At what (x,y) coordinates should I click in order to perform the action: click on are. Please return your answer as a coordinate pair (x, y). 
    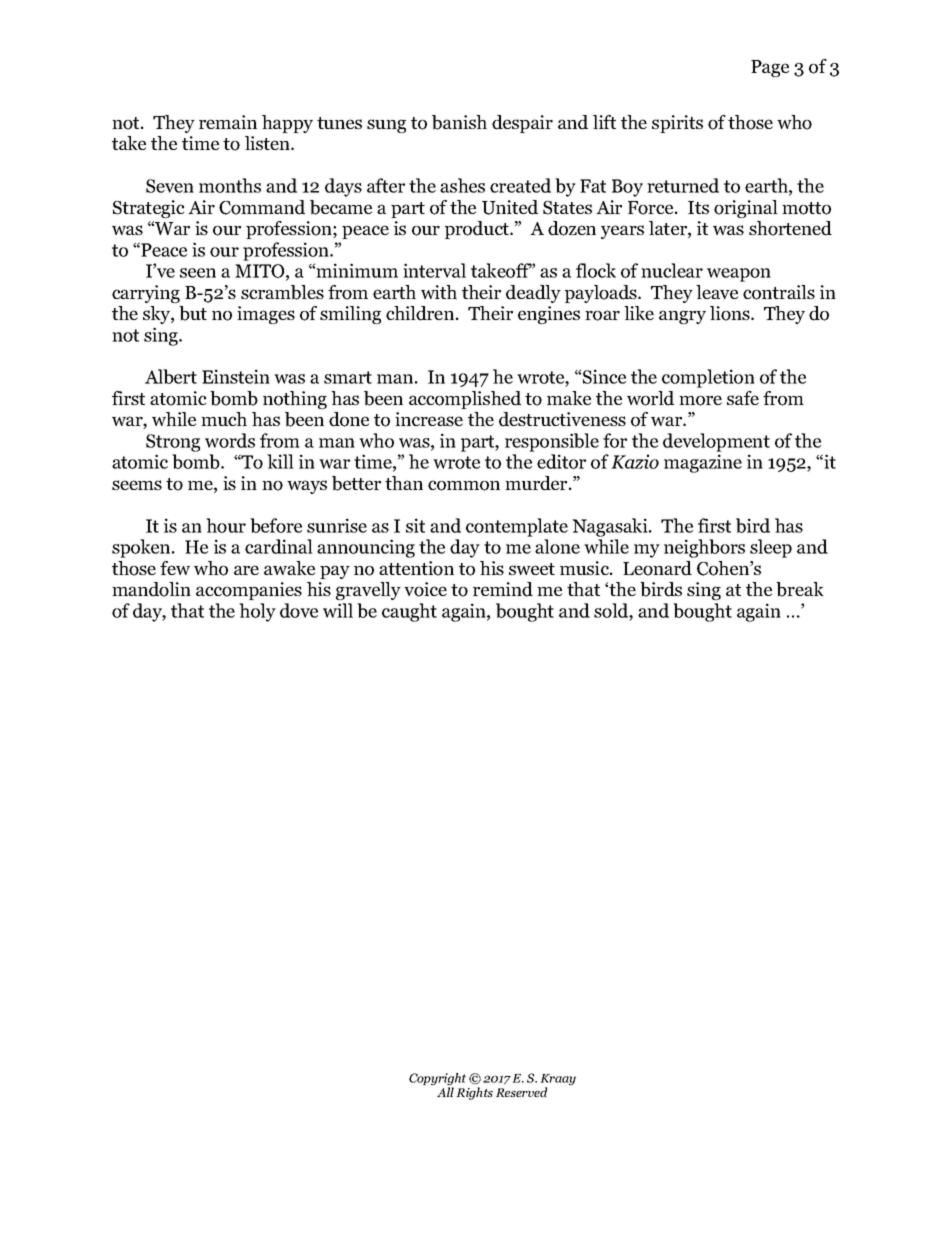
    Looking at the image, I should click on (246, 570).
